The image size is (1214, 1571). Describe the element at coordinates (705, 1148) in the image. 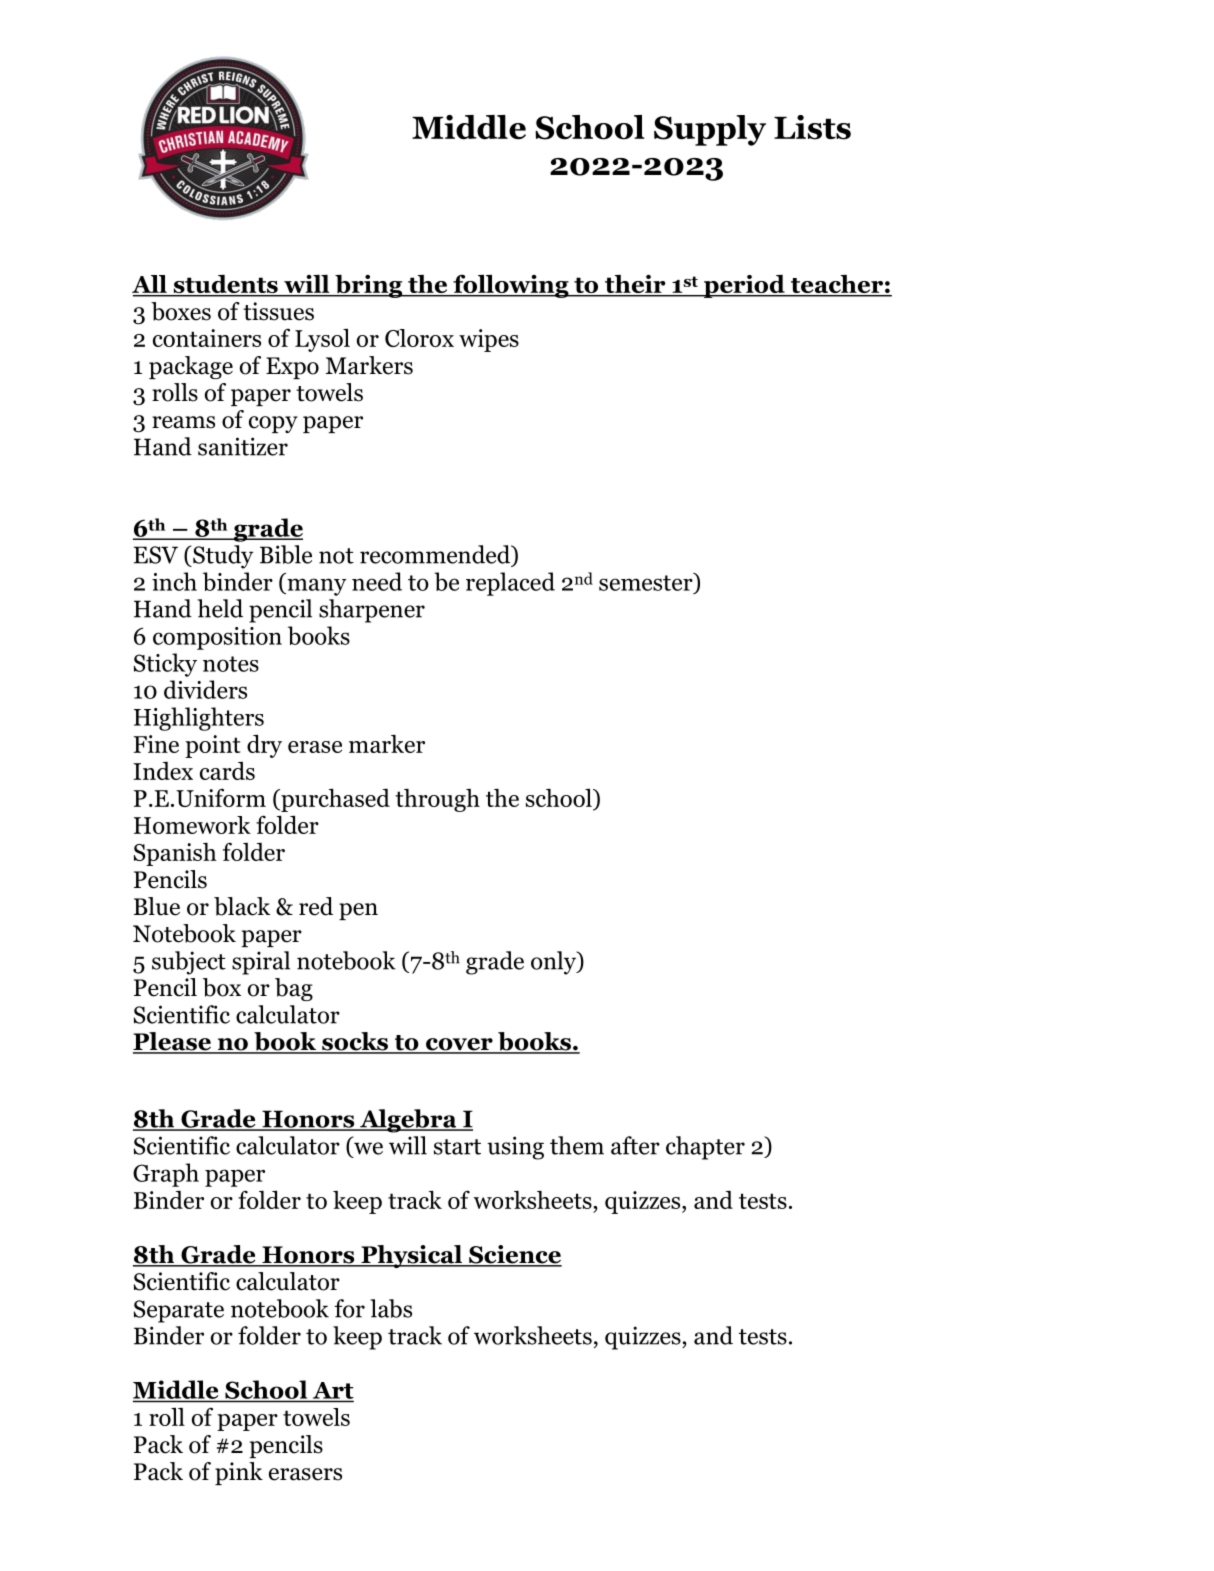

I see `chapter` at that location.
